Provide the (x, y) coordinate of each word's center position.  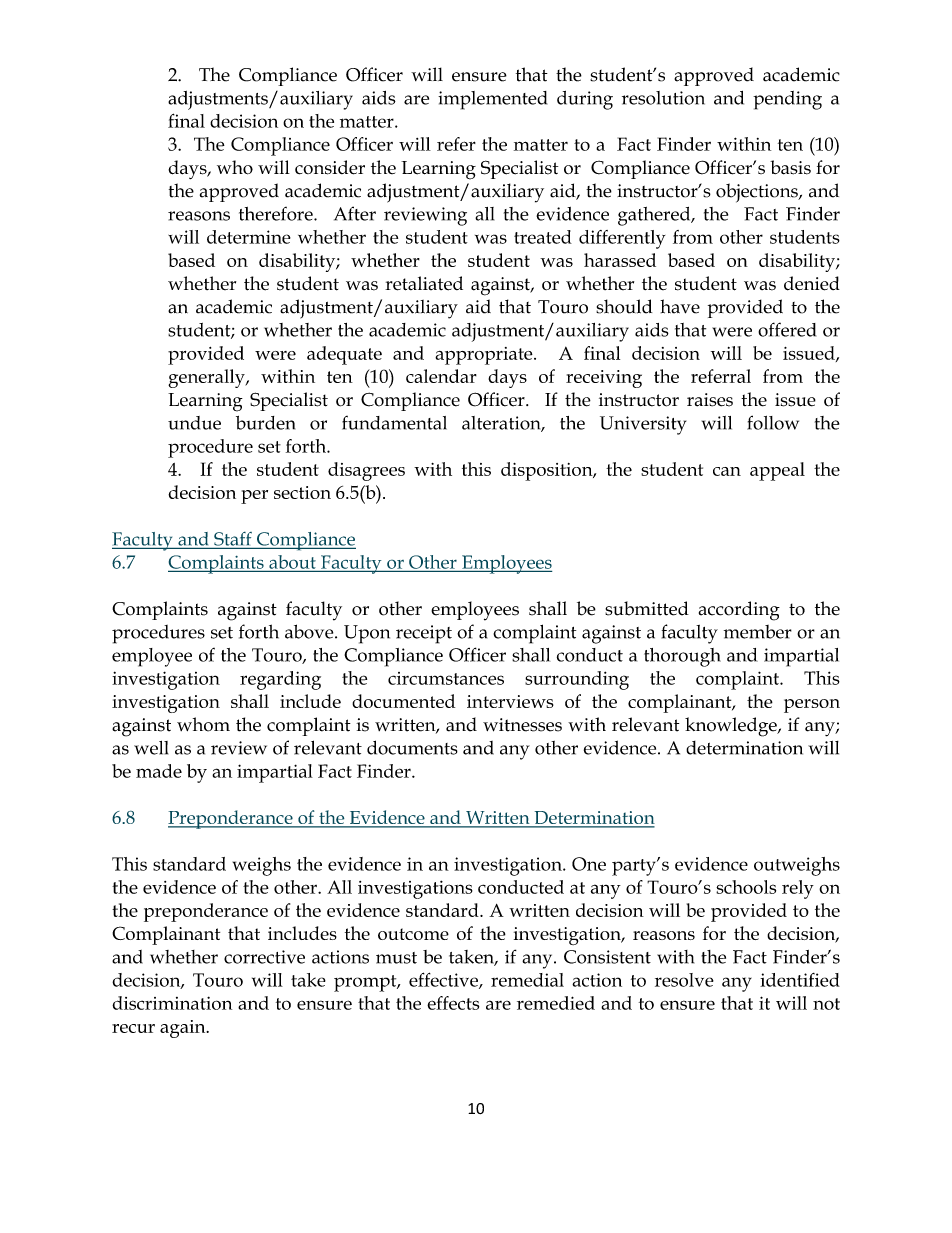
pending (787, 100)
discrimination (172, 1003)
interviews (510, 701)
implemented (492, 100)
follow (773, 422)
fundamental (394, 423)
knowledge (732, 727)
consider (330, 167)
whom (203, 724)
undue (194, 423)
